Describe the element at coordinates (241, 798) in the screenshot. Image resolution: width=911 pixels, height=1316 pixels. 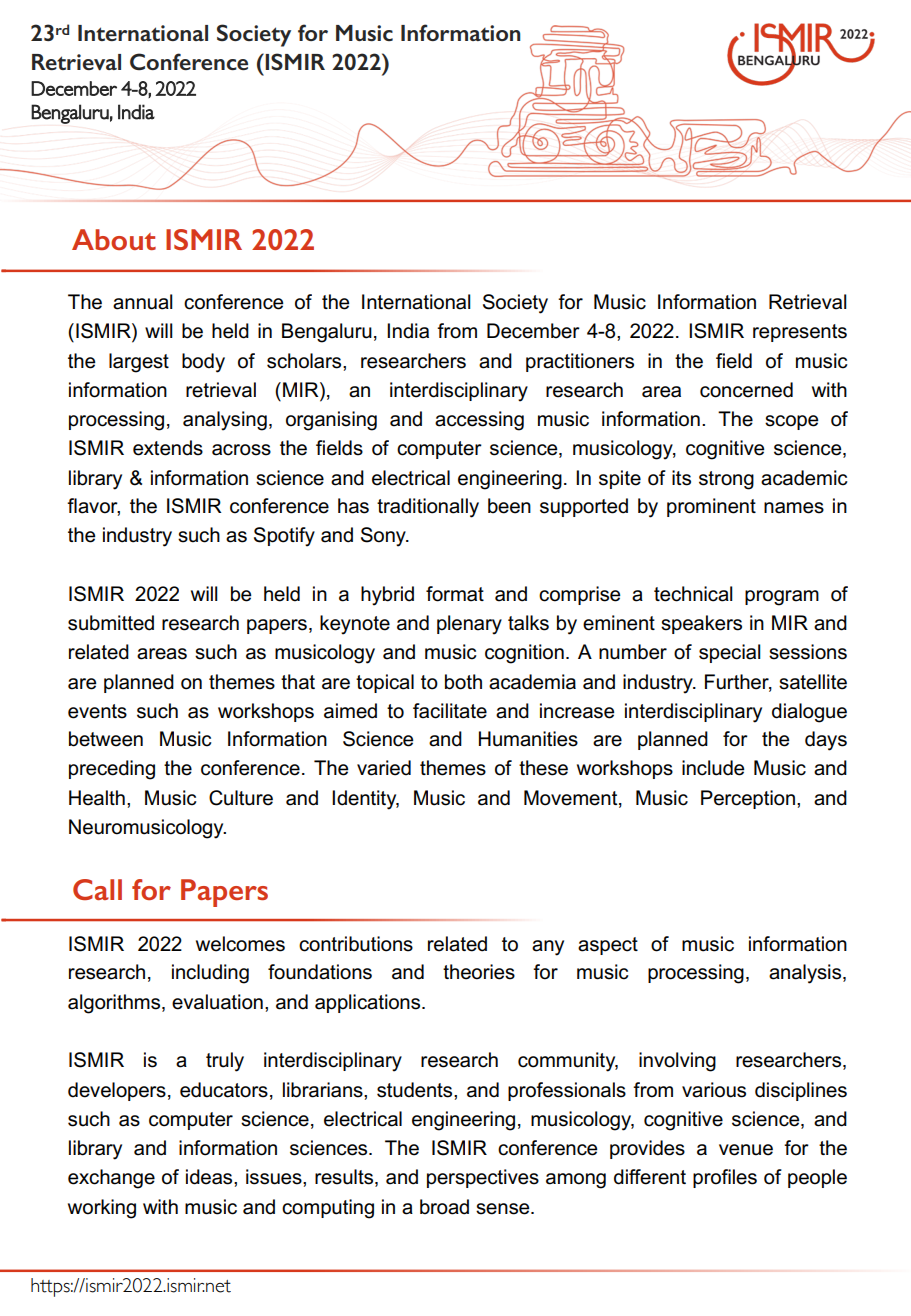
I see `Culture` at that location.
